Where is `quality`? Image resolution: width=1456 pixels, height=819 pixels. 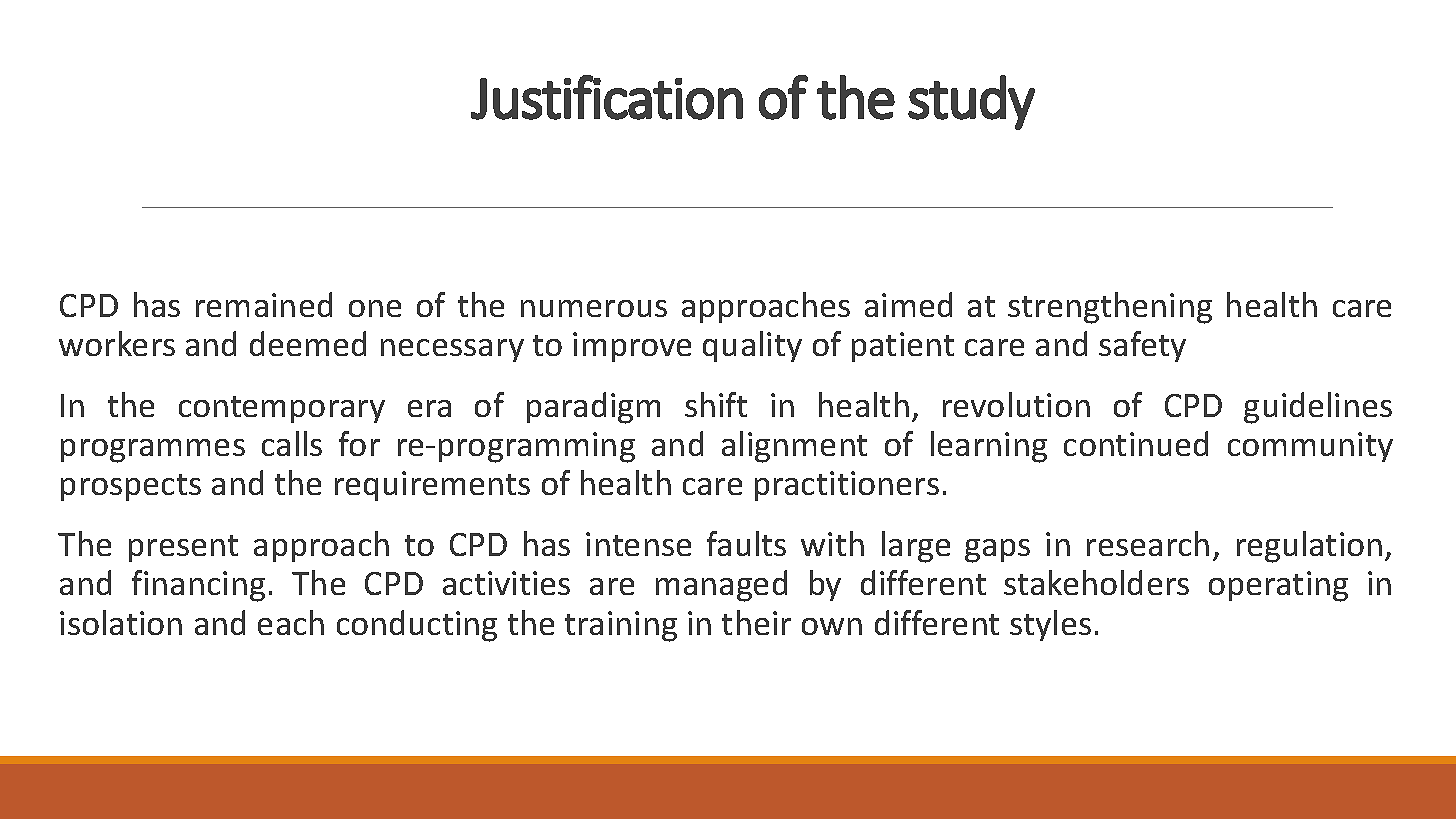 quality is located at coordinates (752, 346).
